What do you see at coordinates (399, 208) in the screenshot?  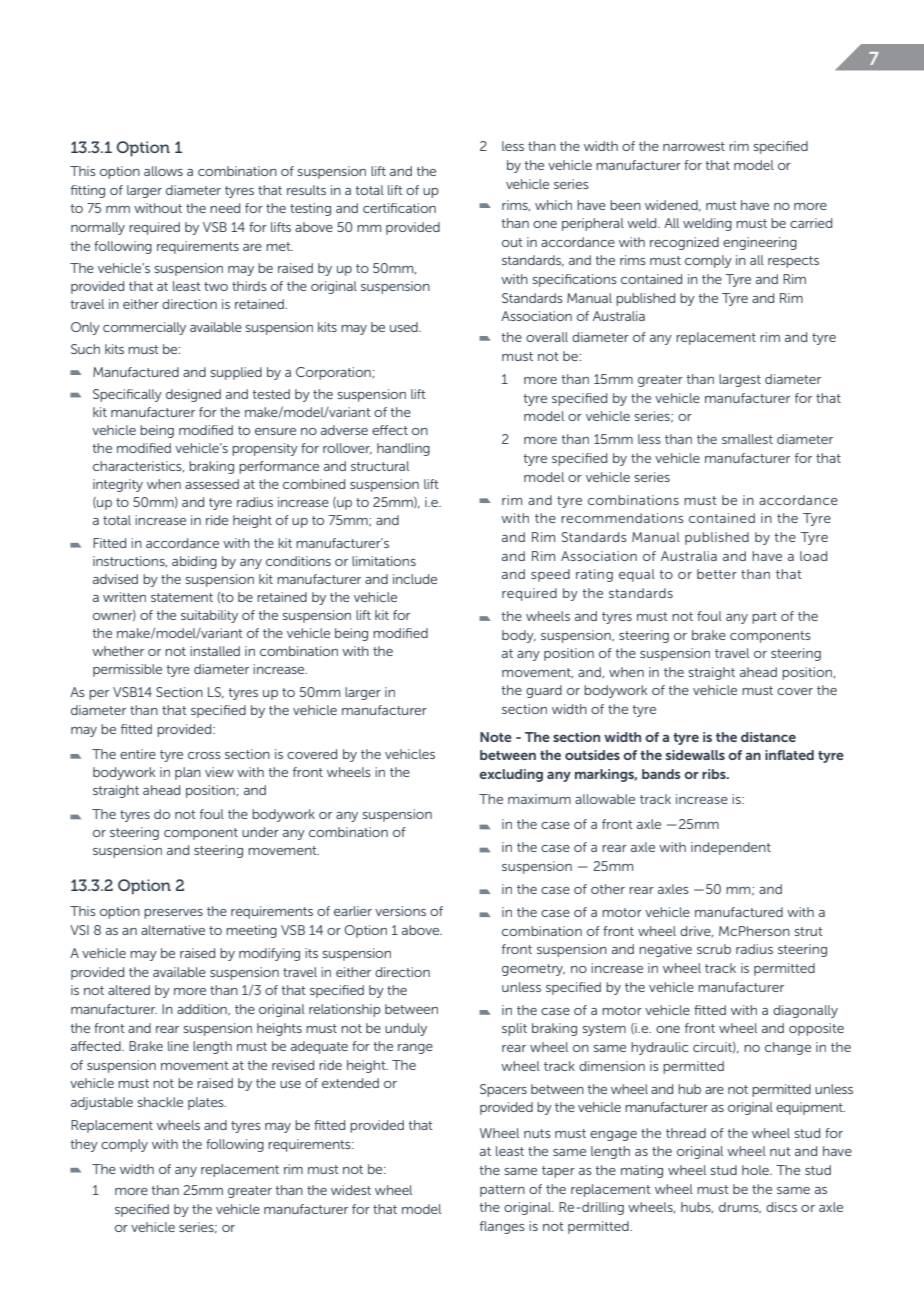 I see `certification` at bounding box center [399, 208].
